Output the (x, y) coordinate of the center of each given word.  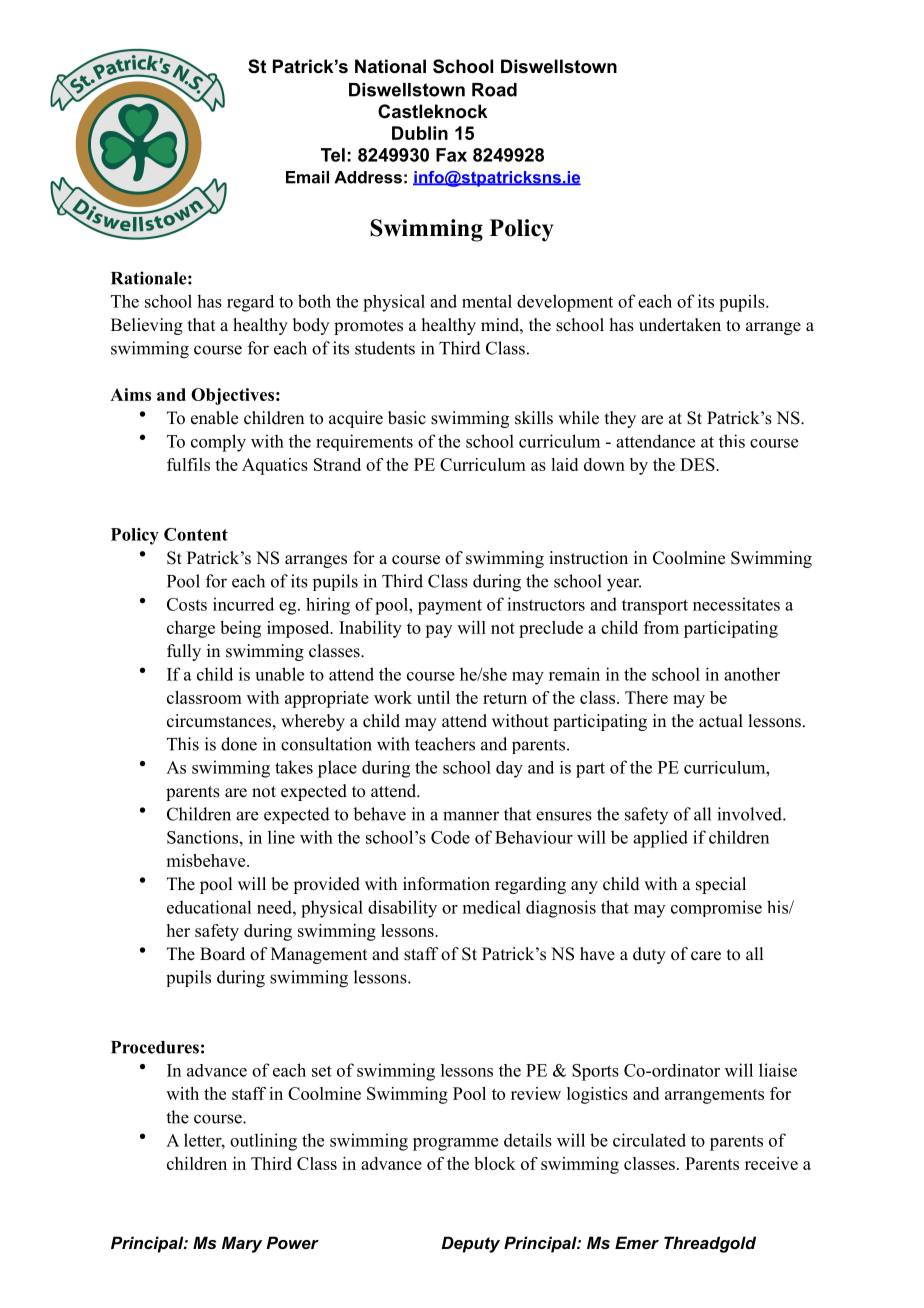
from (661, 627)
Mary (242, 1244)
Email (307, 177)
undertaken (680, 325)
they (620, 419)
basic (407, 418)
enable (214, 418)
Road (494, 90)
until (433, 697)
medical (492, 907)
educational (209, 907)
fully (184, 652)
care (706, 956)
